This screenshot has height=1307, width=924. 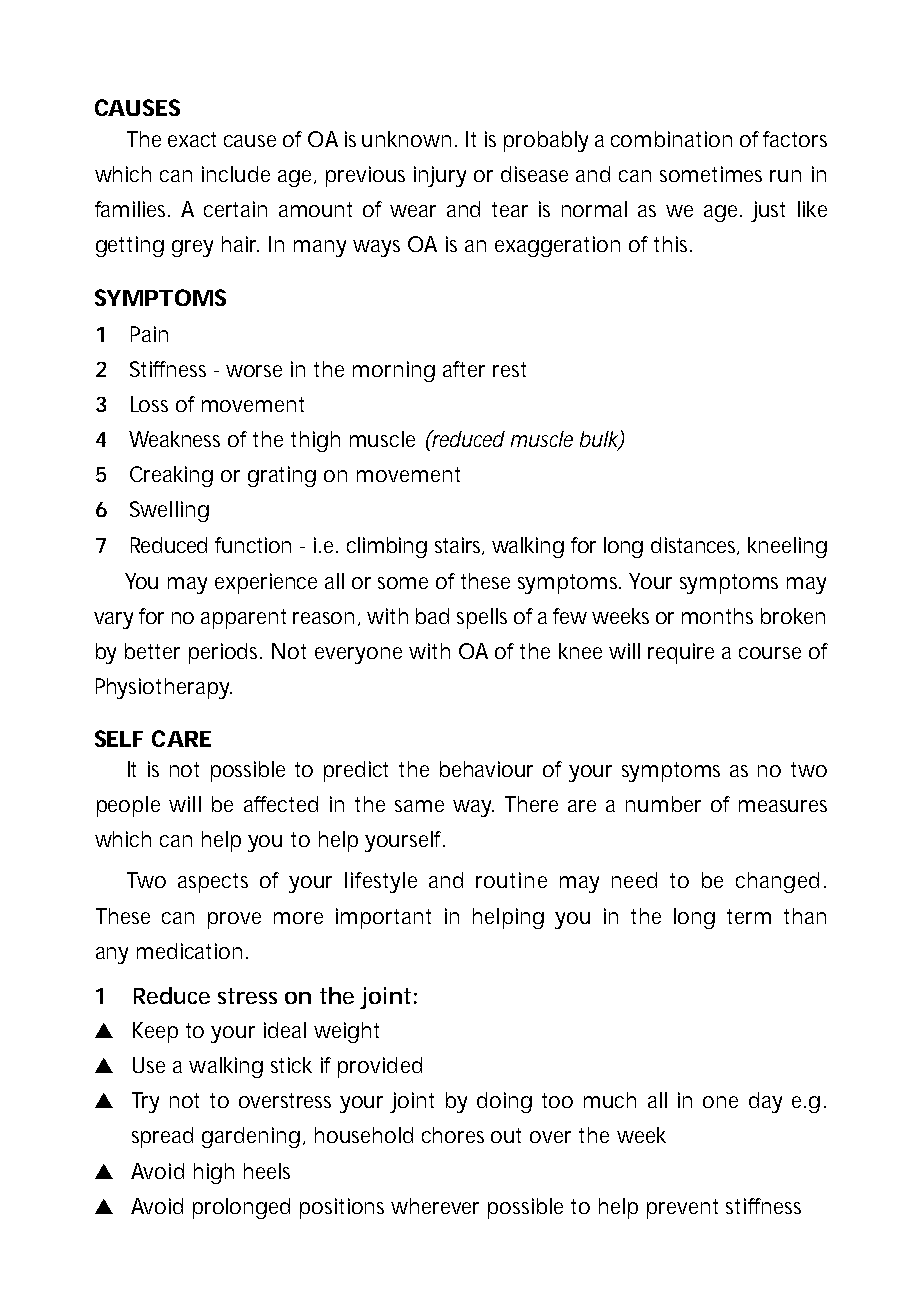 What do you see at coordinates (189, 951) in the screenshot?
I see `medication` at bounding box center [189, 951].
